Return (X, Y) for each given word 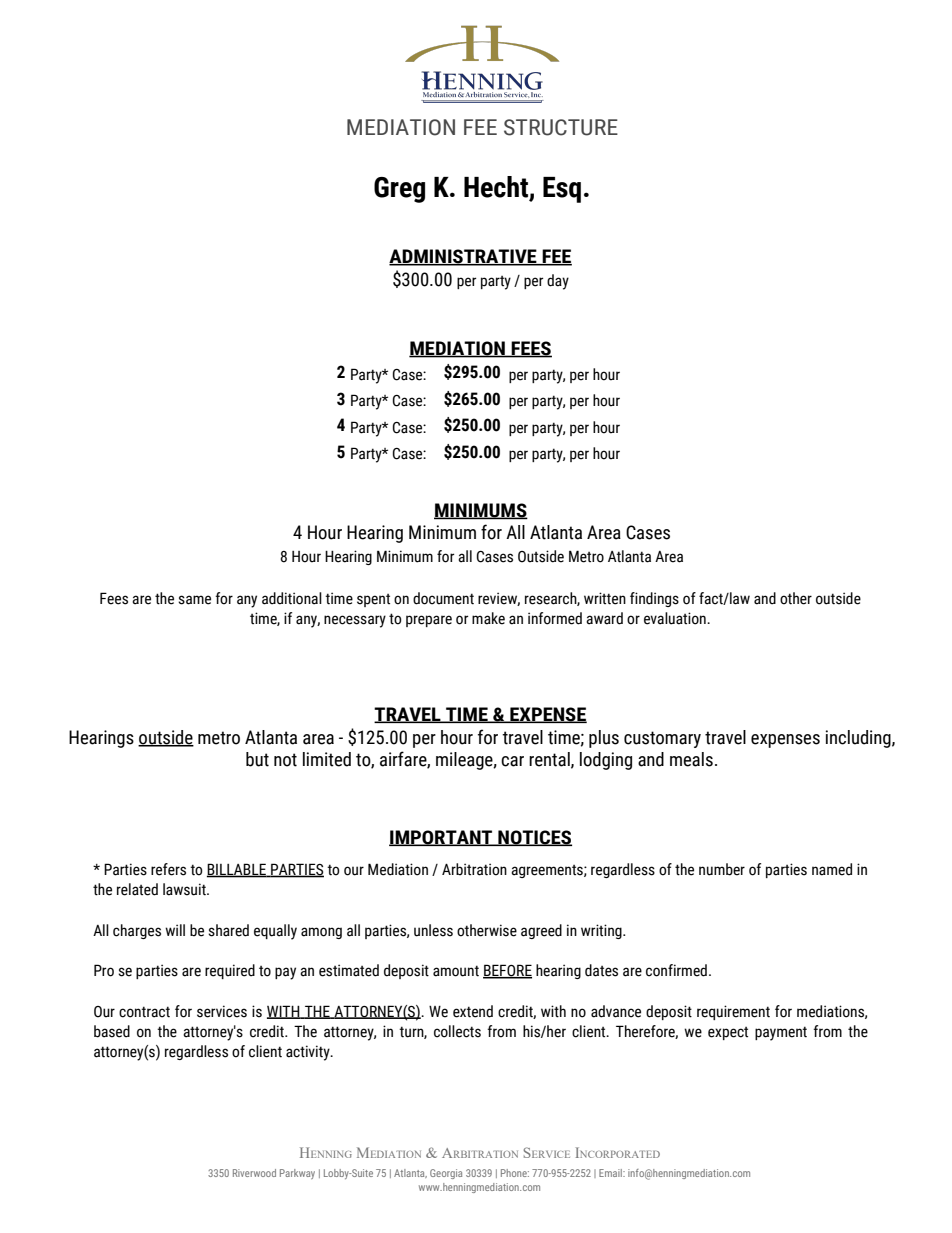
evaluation (676, 618)
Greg (399, 190)
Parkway (297, 1174)
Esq (562, 190)
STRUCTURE (561, 127)
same (194, 600)
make (488, 618)
